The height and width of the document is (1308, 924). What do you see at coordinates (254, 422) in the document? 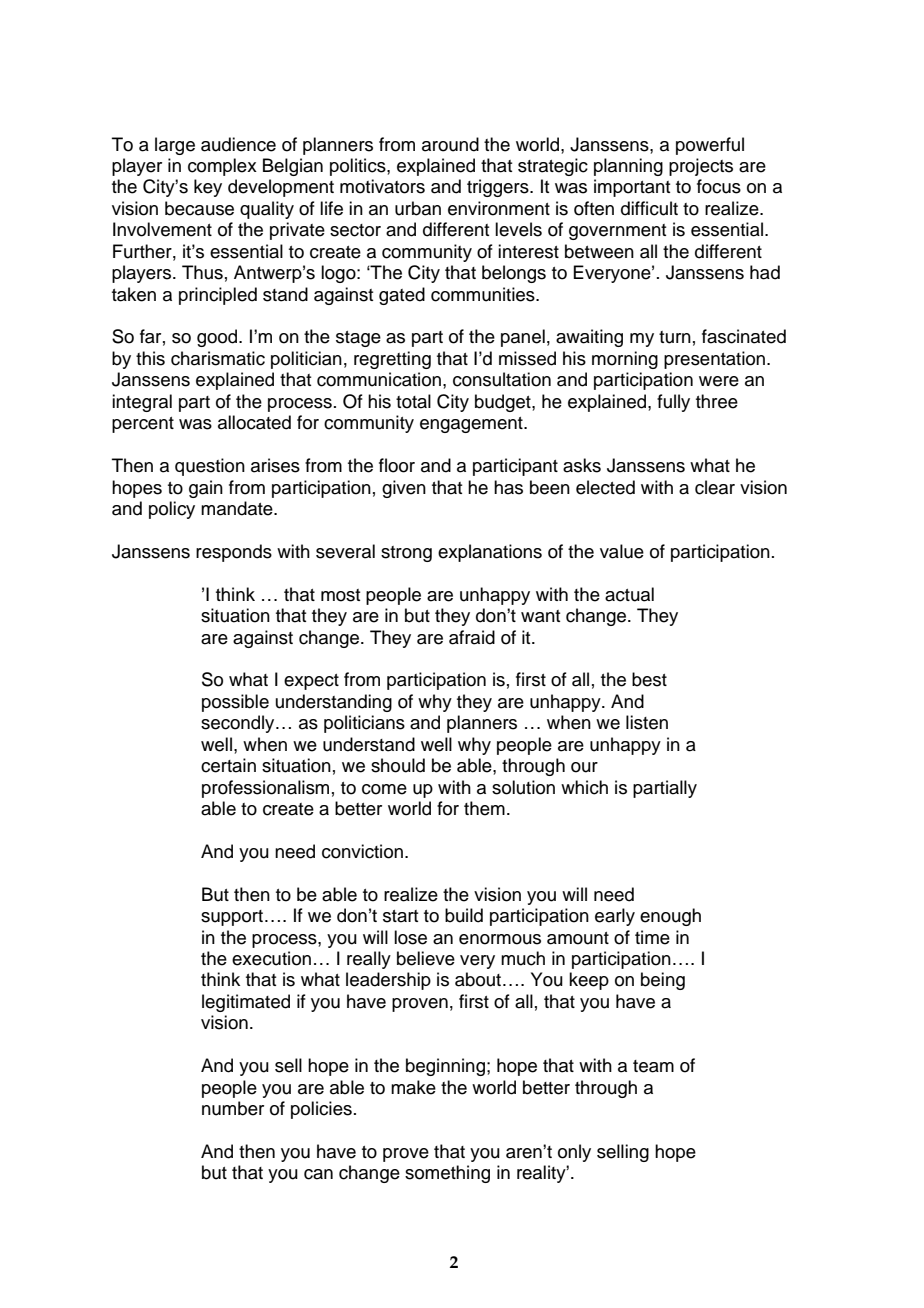
I see `allocated` at bounding box center [254, 422].
